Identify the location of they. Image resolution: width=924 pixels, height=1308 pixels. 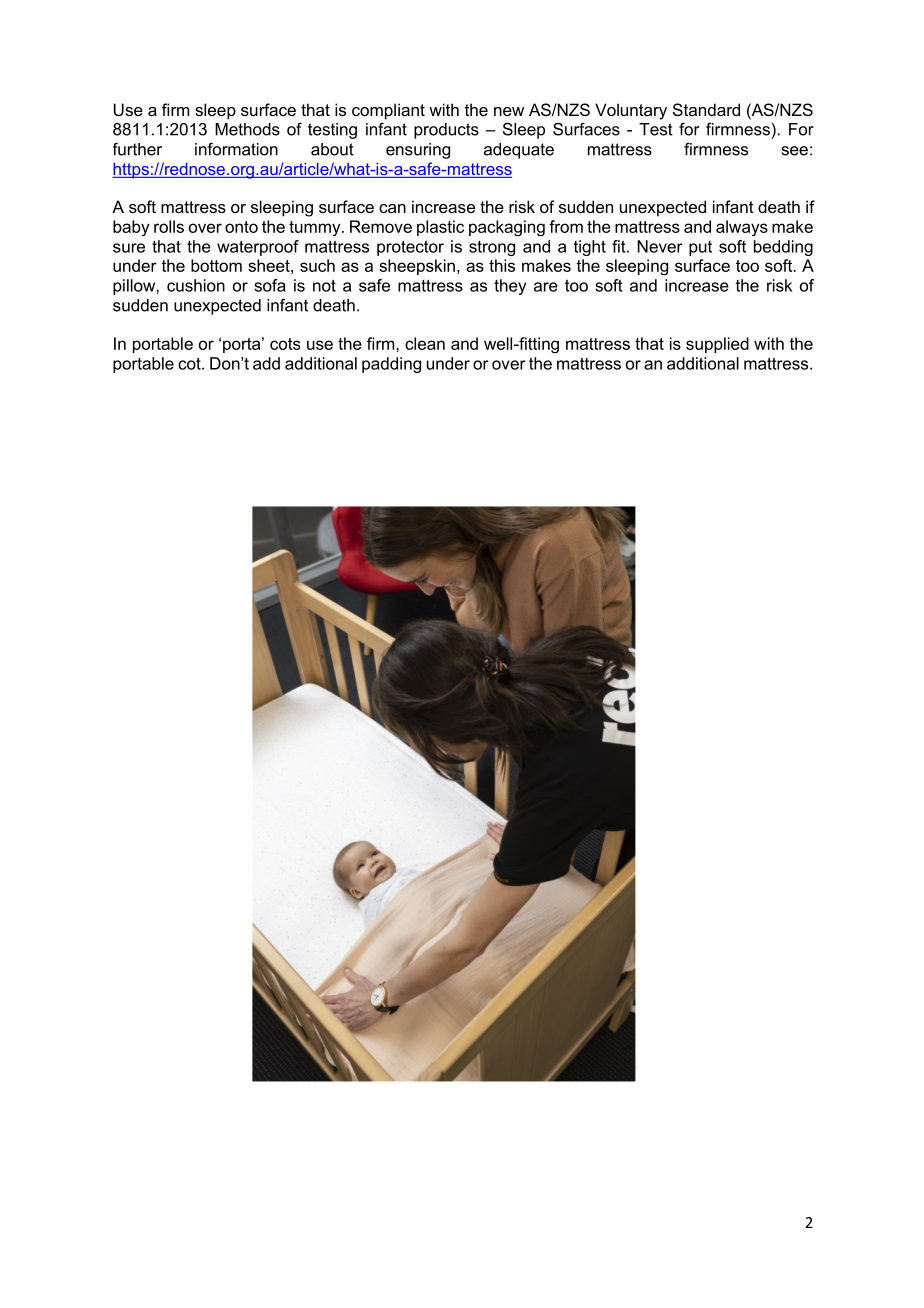
(510, 287).
